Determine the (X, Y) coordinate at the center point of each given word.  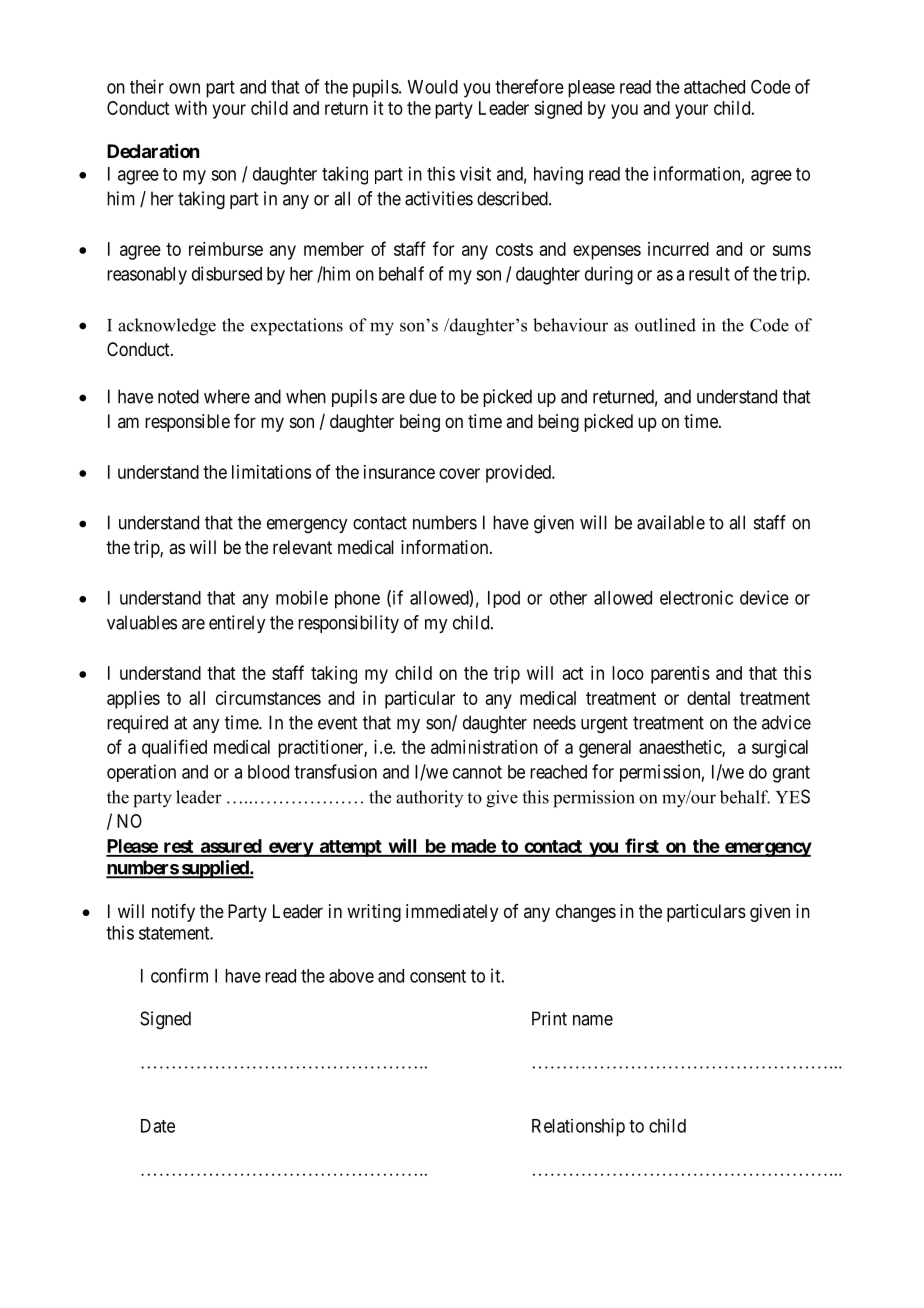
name (593, 1020)
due (423, 396)
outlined (665, 325)
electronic (696, 597)
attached (714, 87)
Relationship (578, 1127)
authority (429, 798)
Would (432, 87)
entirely (237, 624)
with (191, 108)
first (642, 847)
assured (230, 847)
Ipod (504, 599)
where (227, 396)
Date (158, 1126)
